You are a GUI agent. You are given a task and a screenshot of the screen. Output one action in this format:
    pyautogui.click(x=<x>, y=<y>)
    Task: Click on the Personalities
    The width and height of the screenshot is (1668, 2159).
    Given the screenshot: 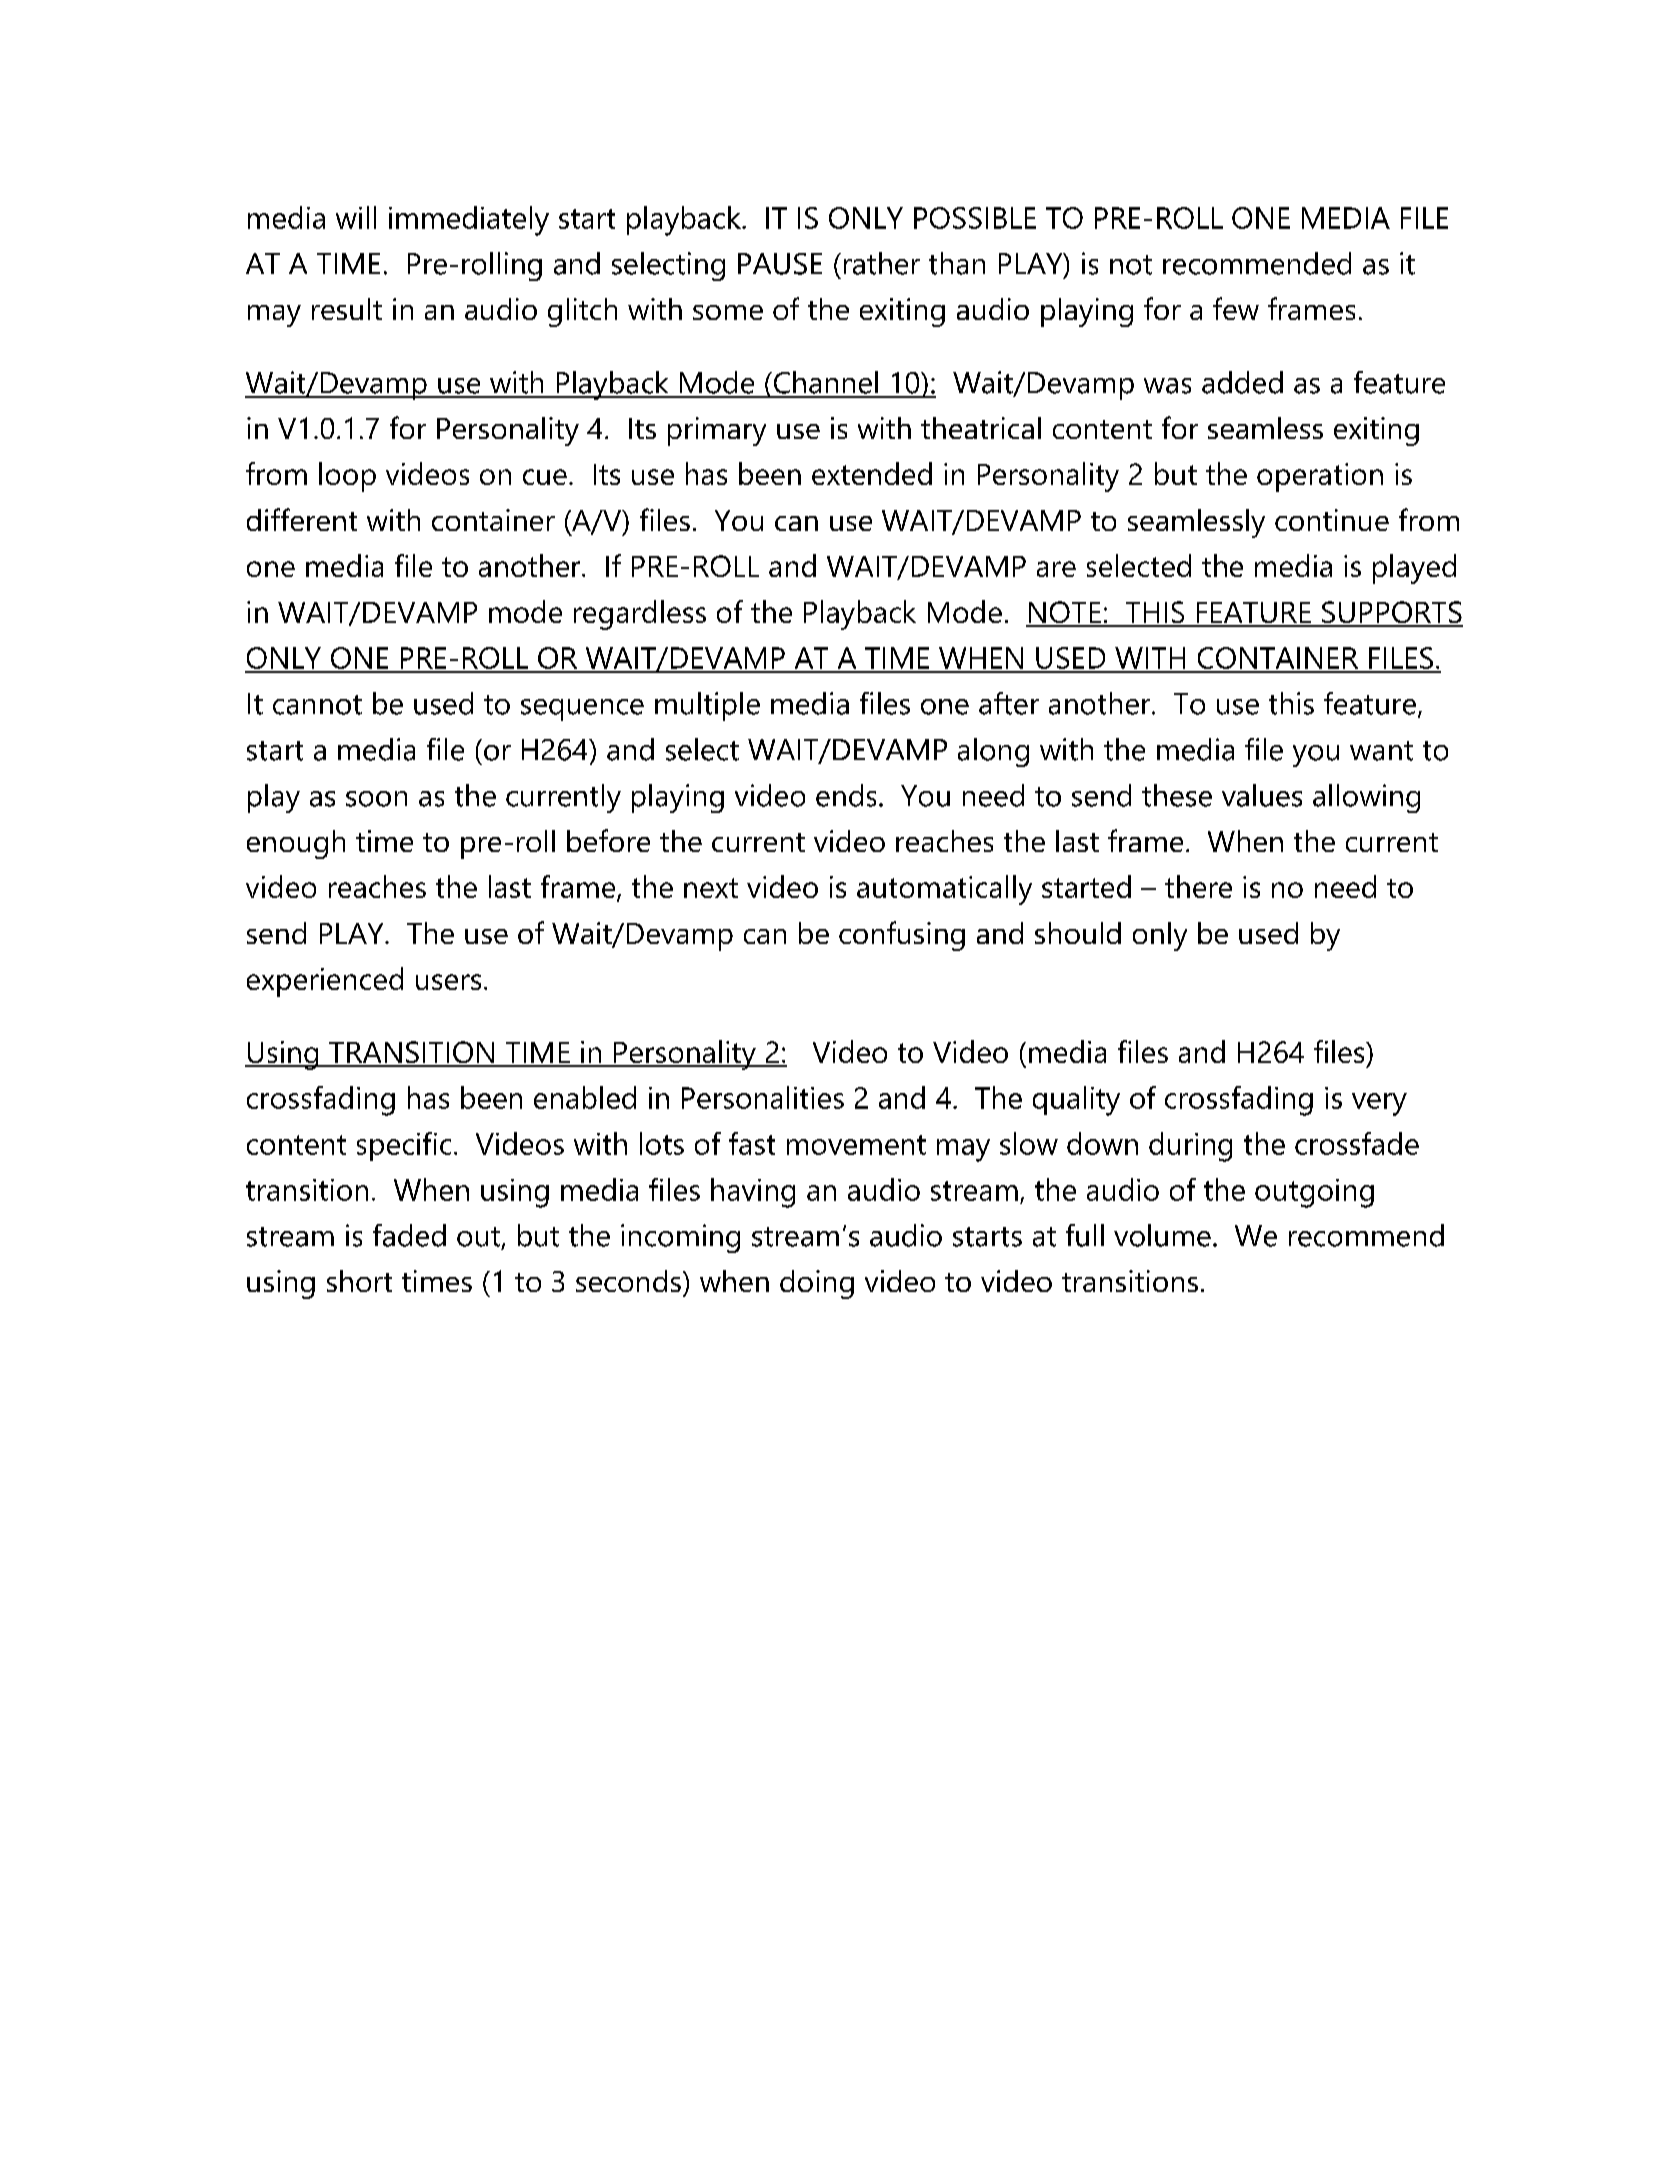 What is the action you would take?
    pyautogui.click(x=763, y=1097)
